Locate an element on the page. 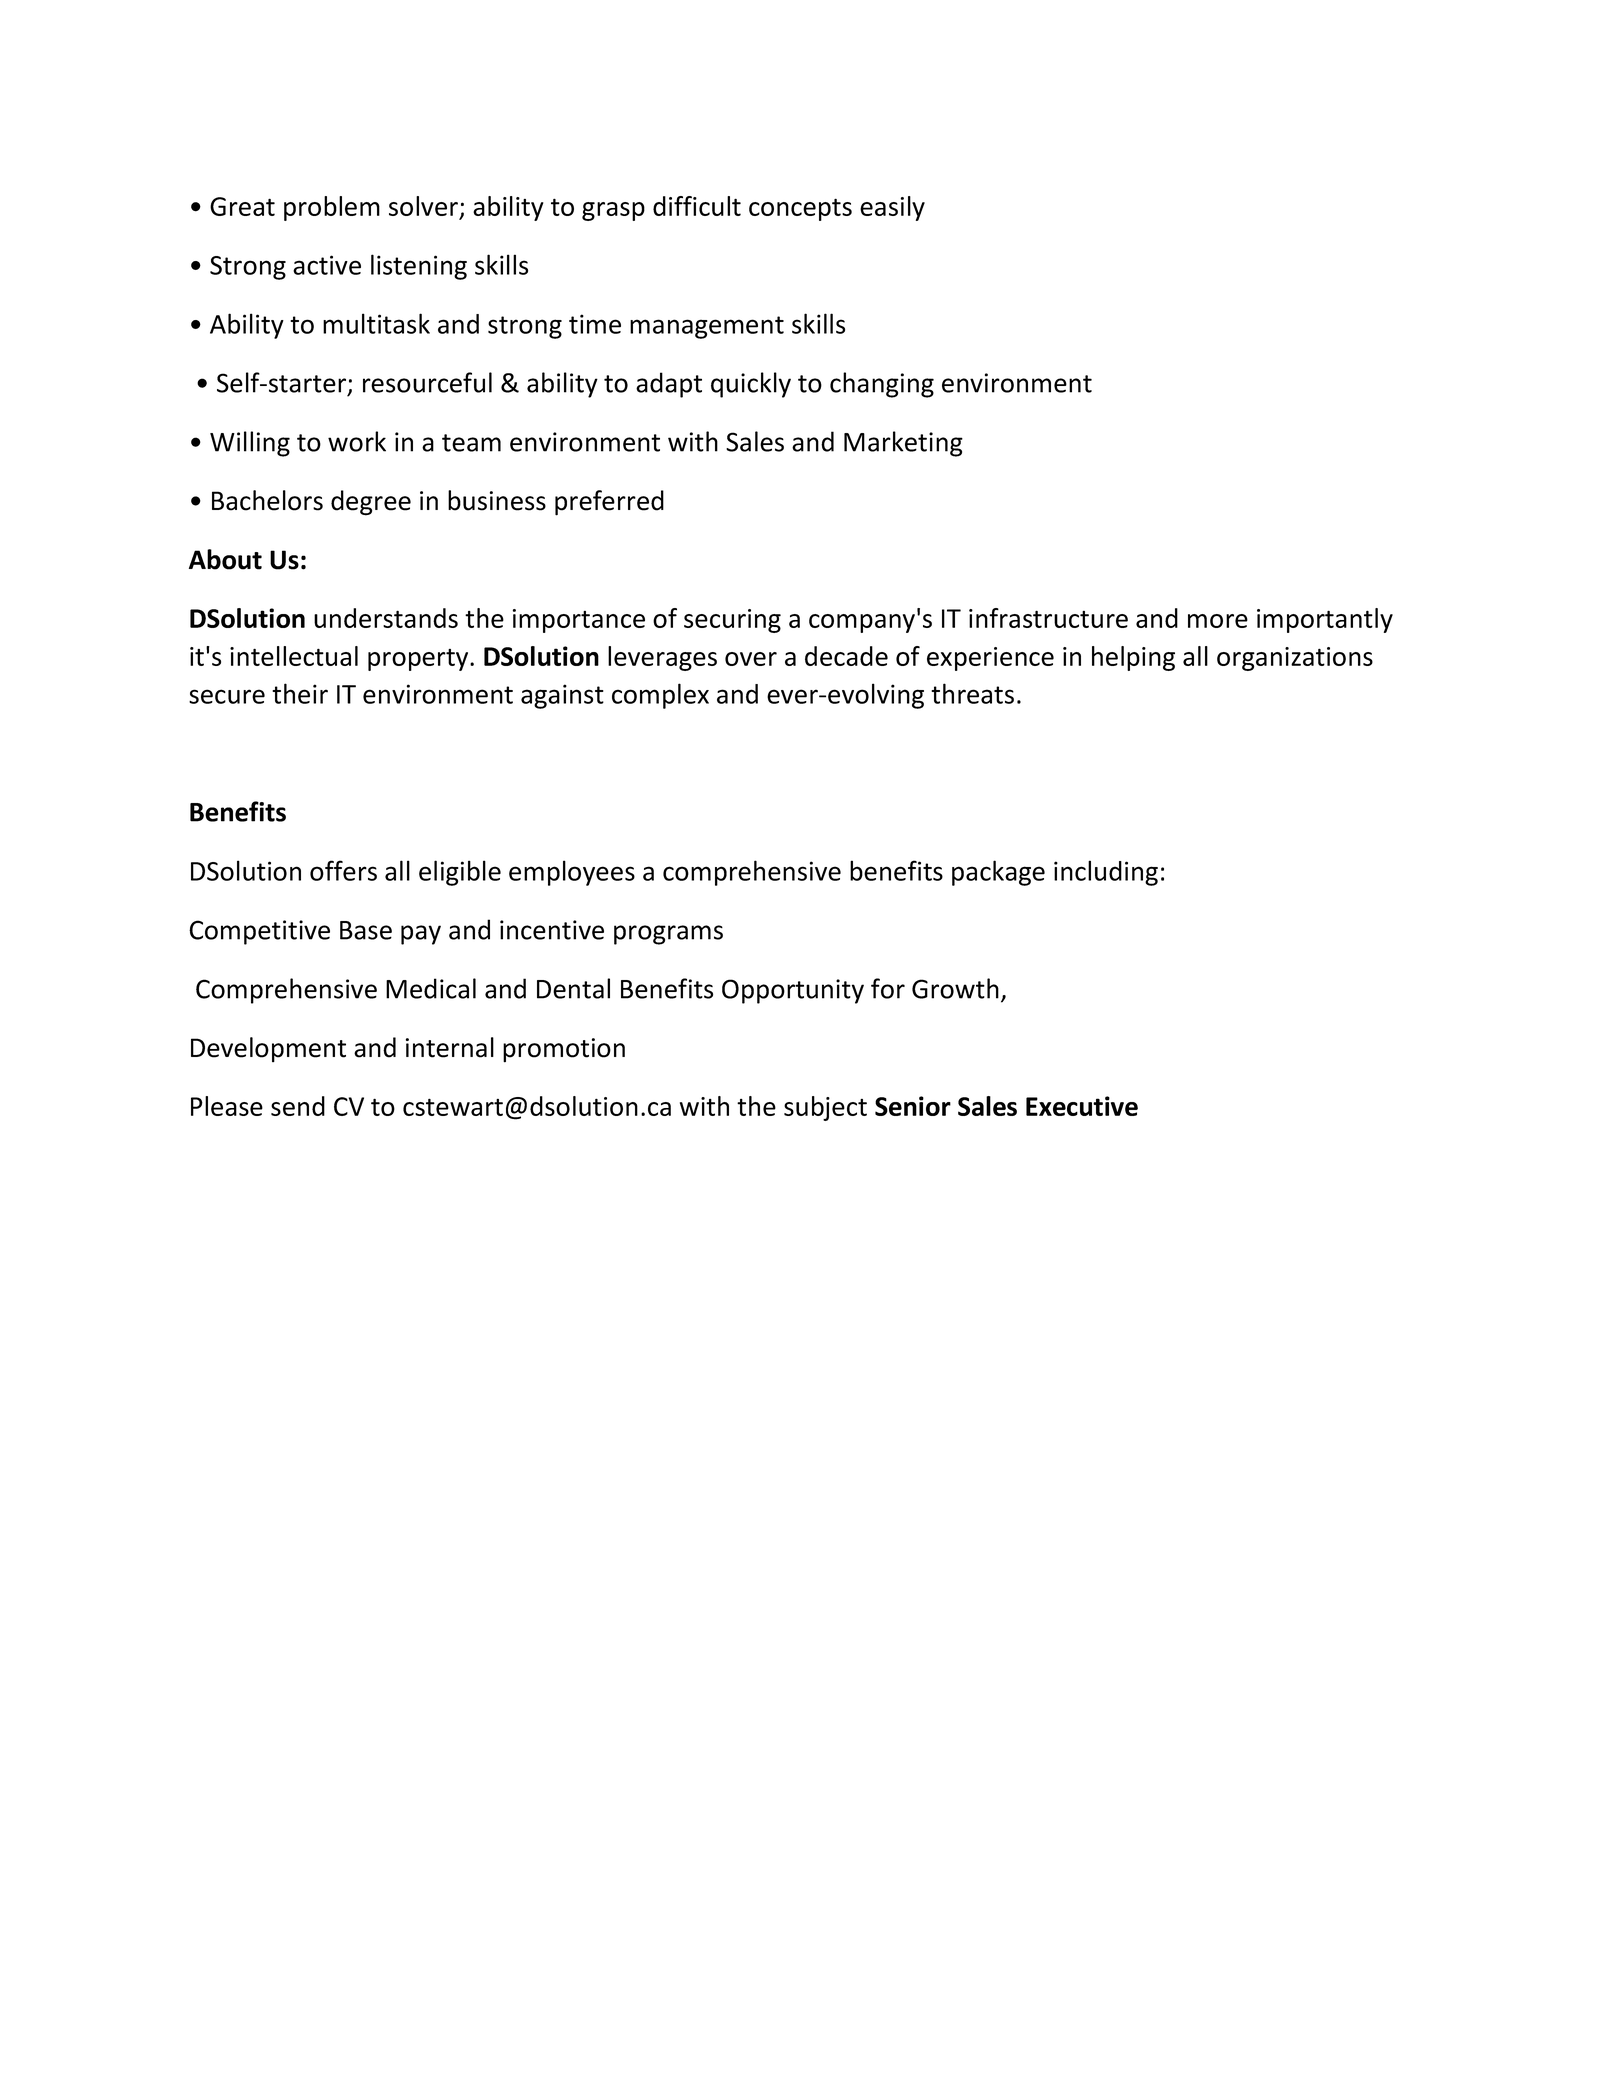  problem is located at coordinates (332, 208).
